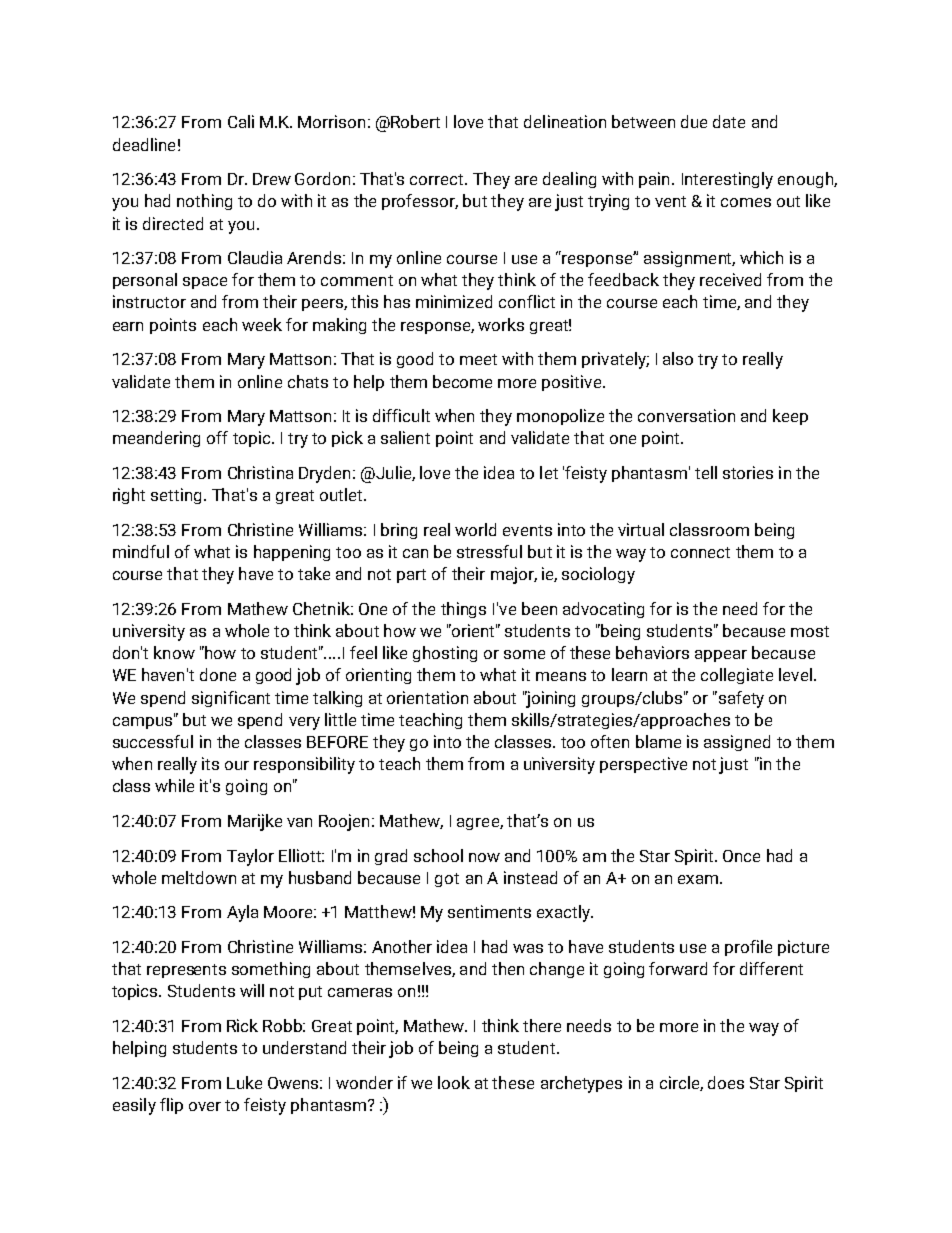  What do you see at coordinates (463, 610) in the screenshot?
I see `things` at bounding box center [463, 610].
